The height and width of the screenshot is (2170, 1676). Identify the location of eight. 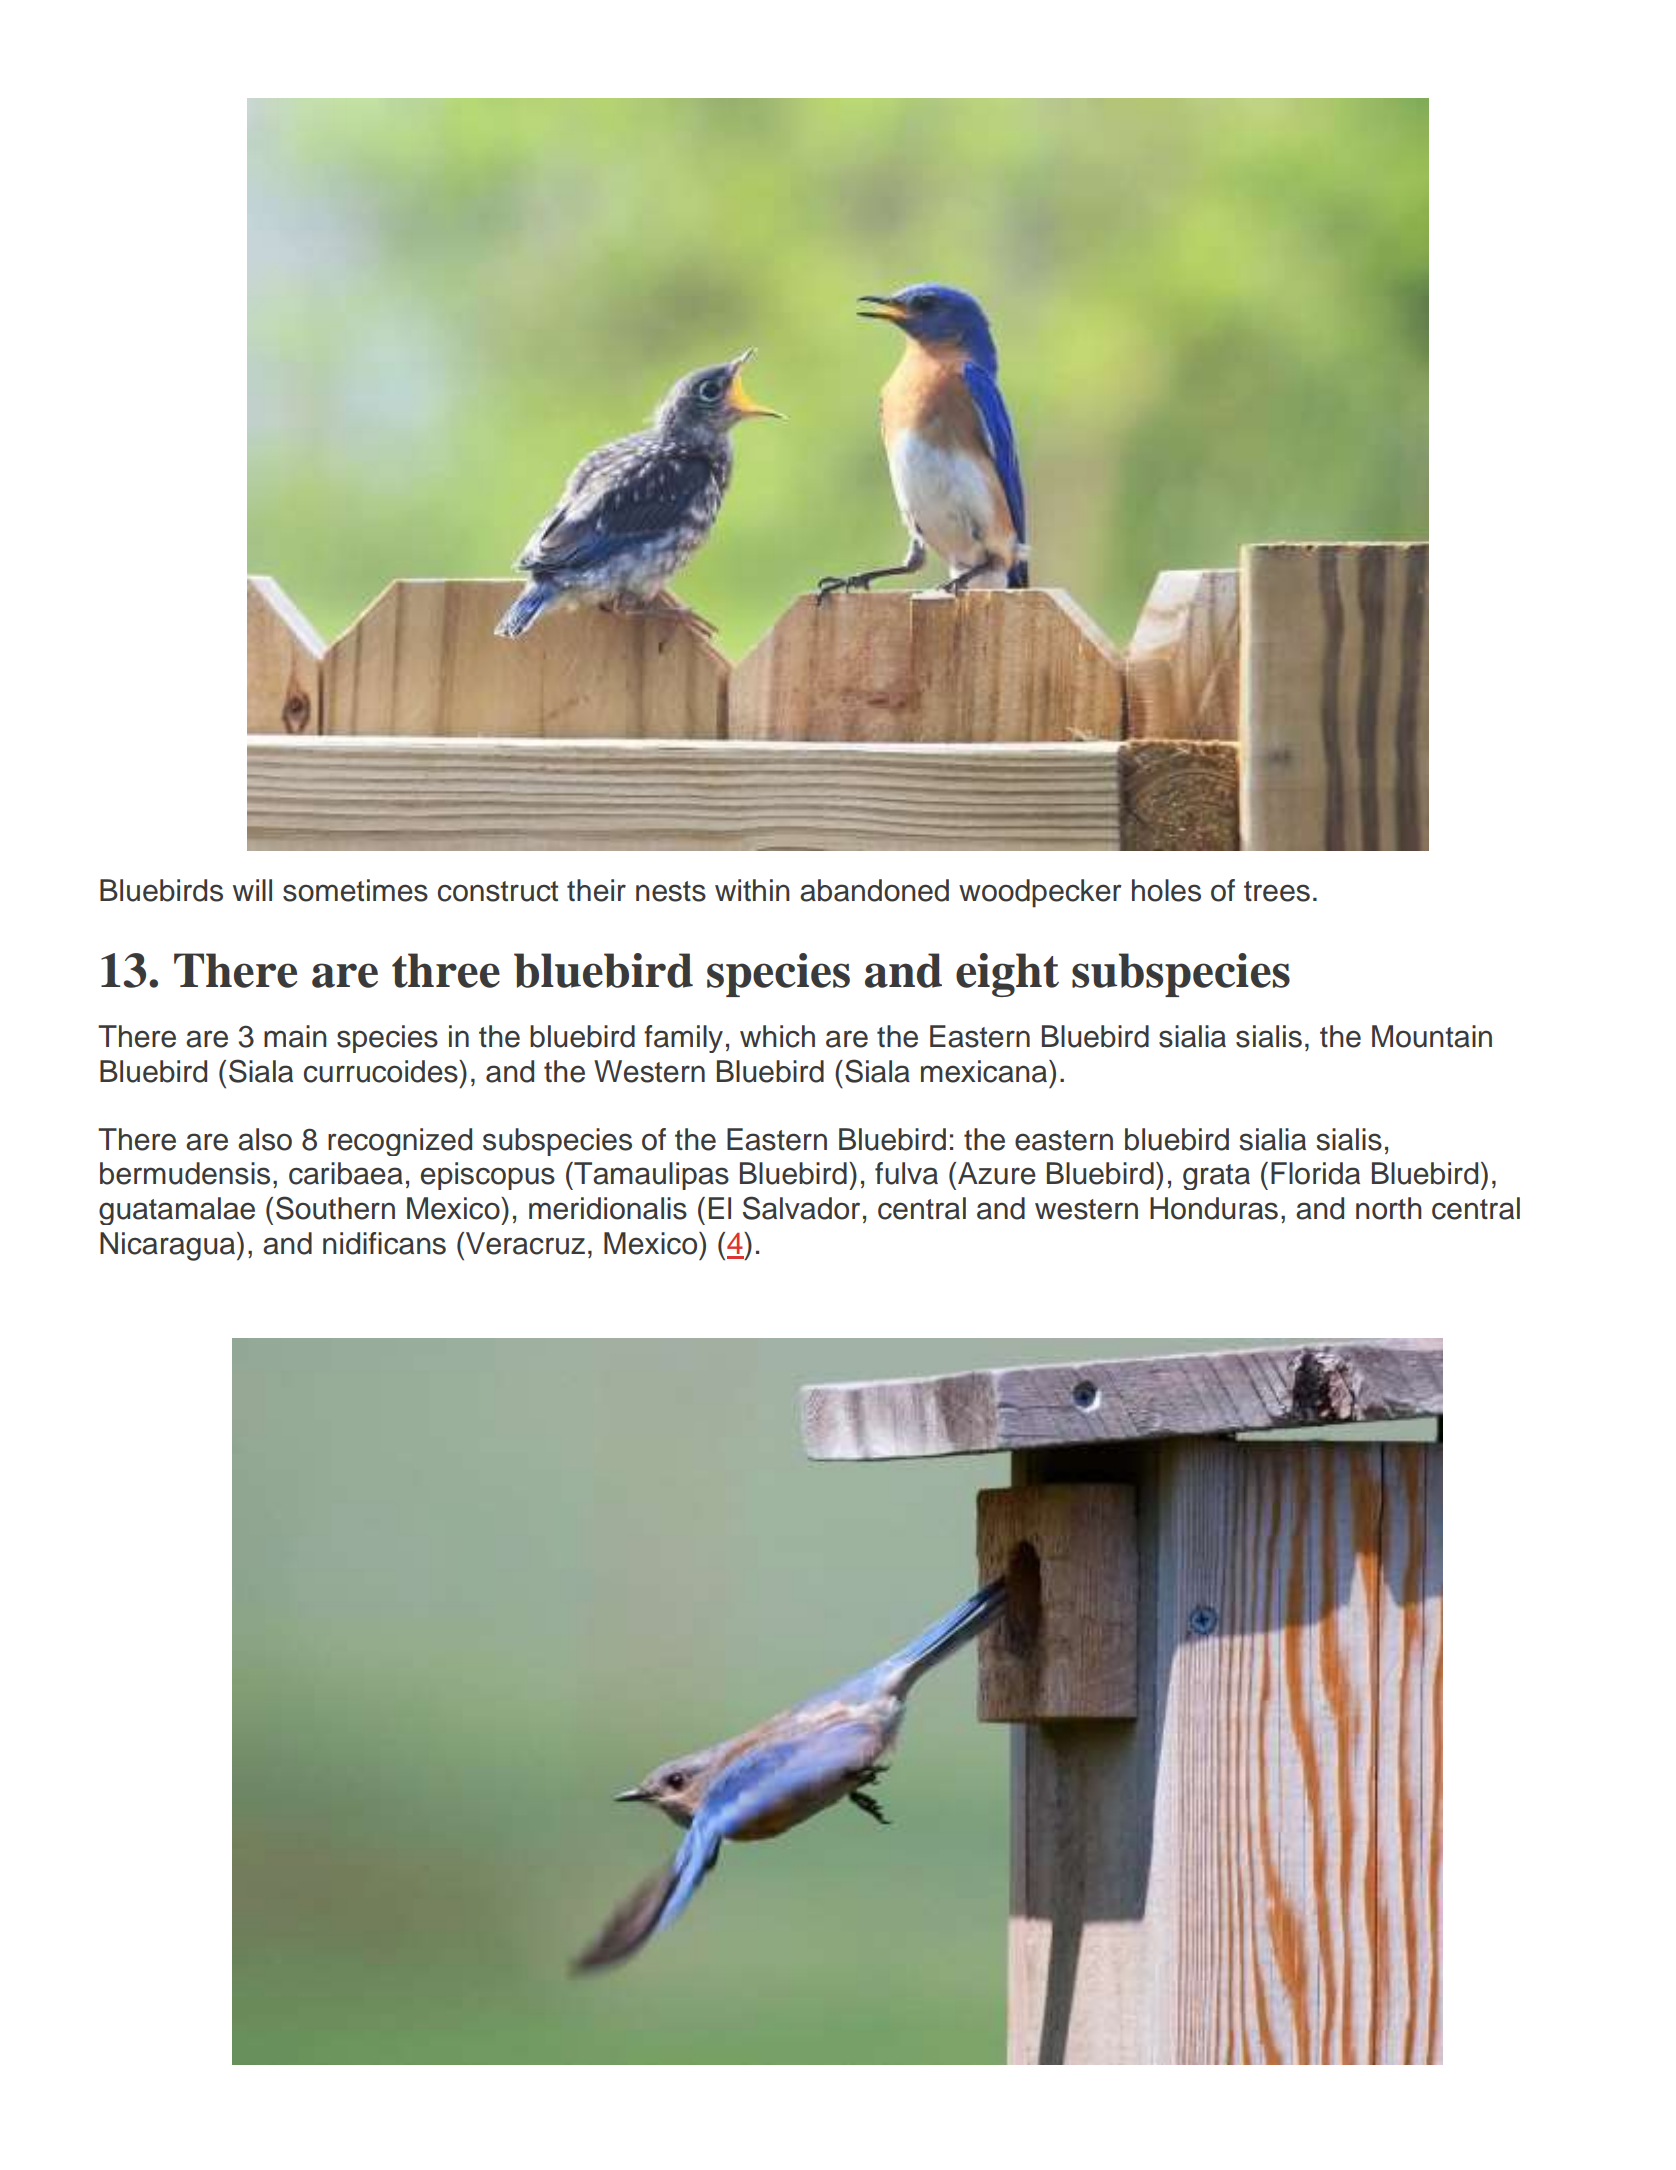
(1007, 975).
